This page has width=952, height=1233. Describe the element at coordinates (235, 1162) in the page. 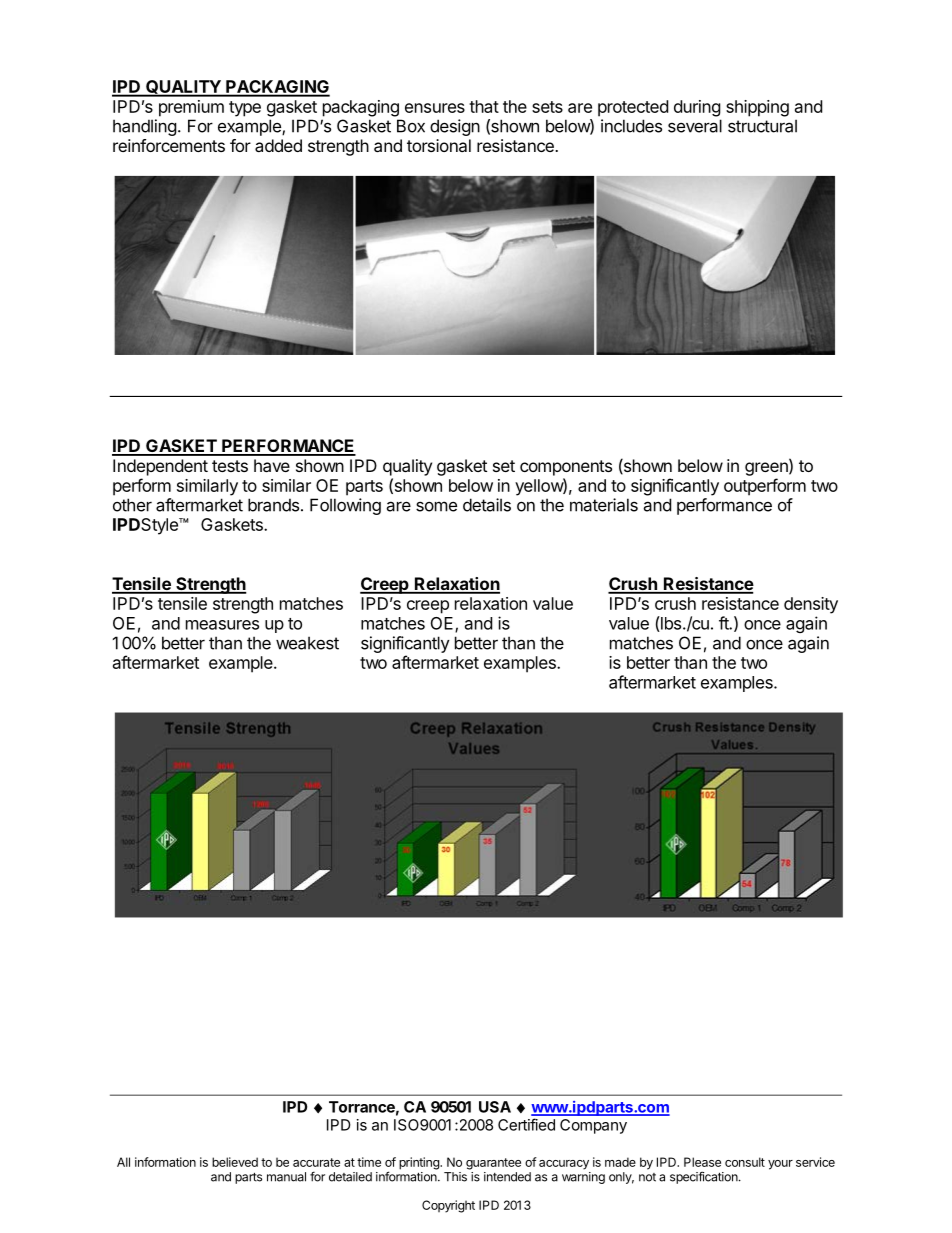

I see `believed` at that location.
